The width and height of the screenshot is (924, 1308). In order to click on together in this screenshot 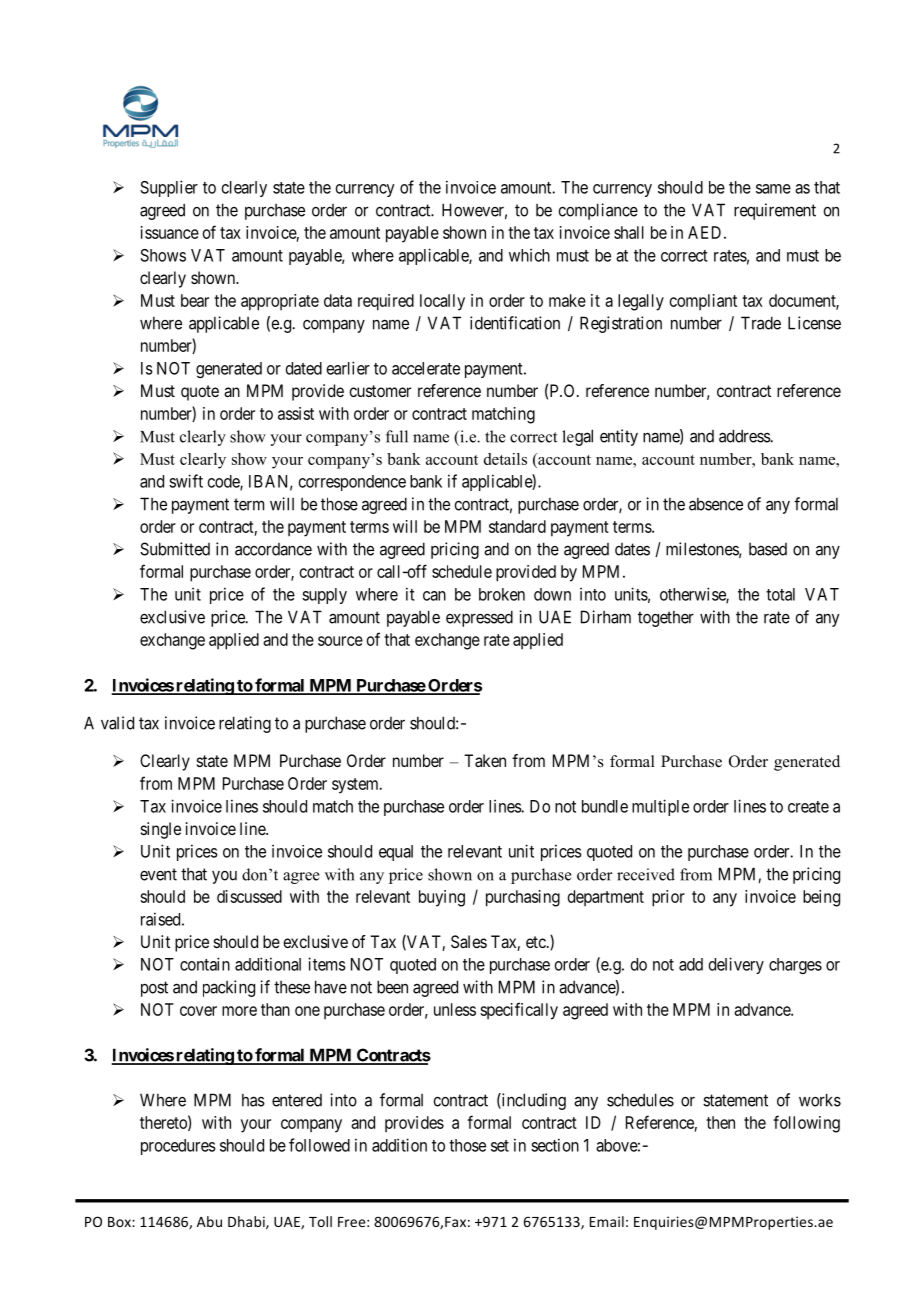, I will do `click(666, 618)`.
